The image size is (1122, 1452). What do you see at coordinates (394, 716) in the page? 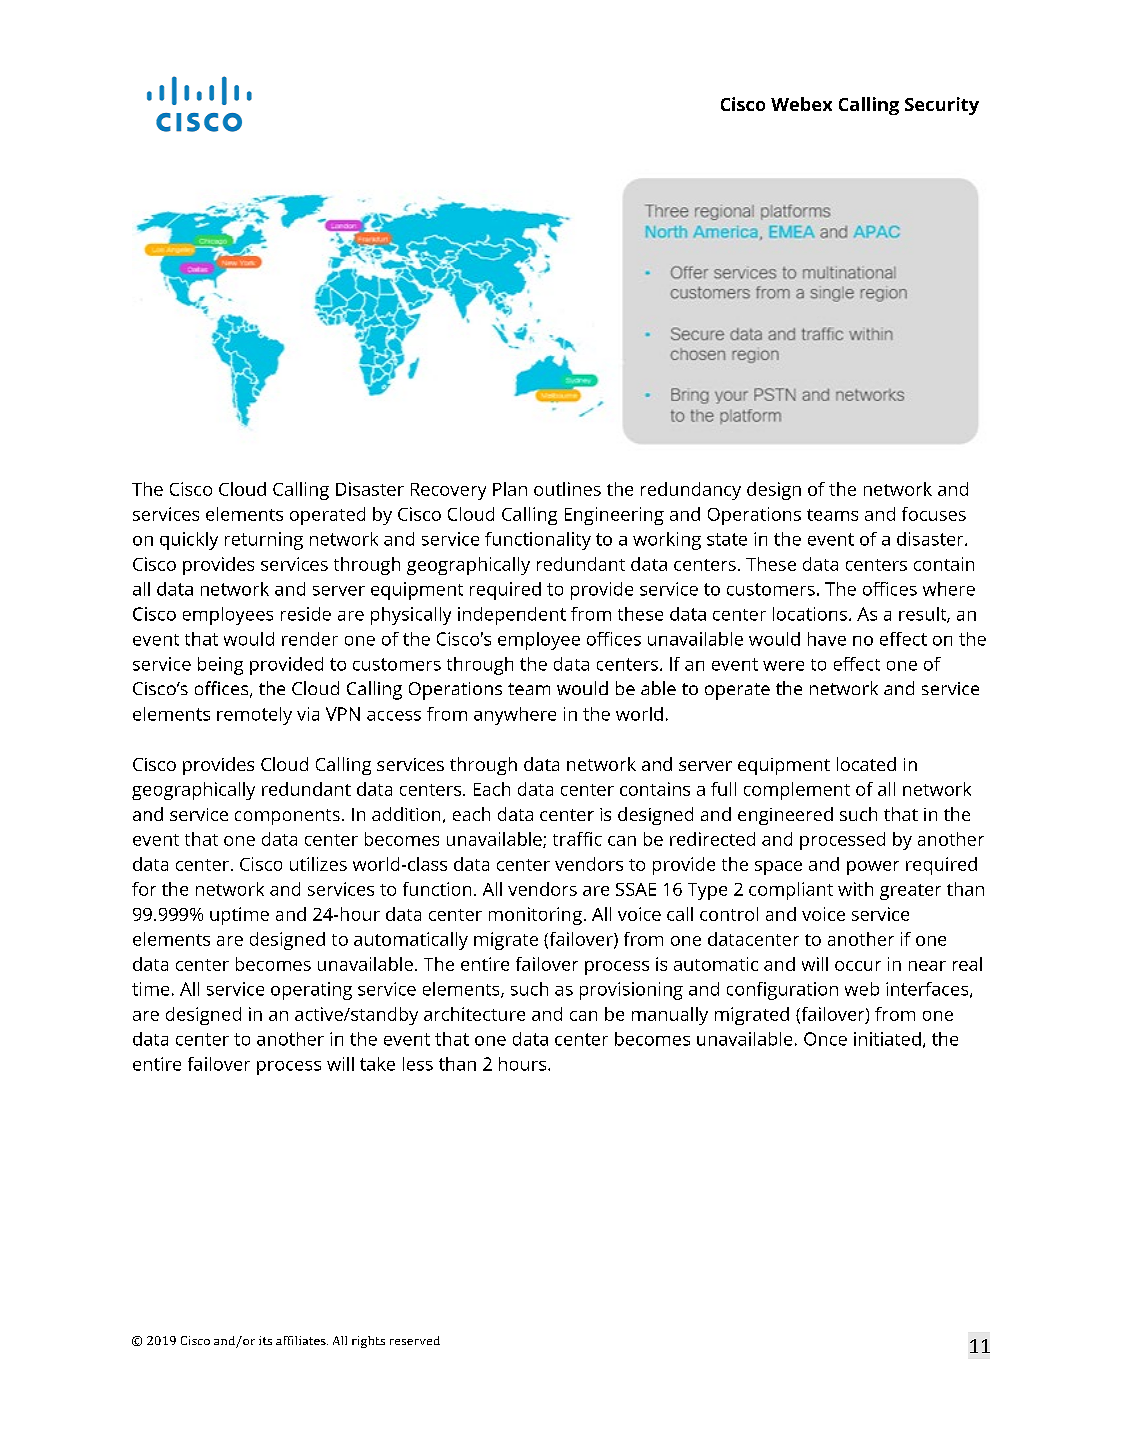
I see `access` at bounding box center [394, 716].
